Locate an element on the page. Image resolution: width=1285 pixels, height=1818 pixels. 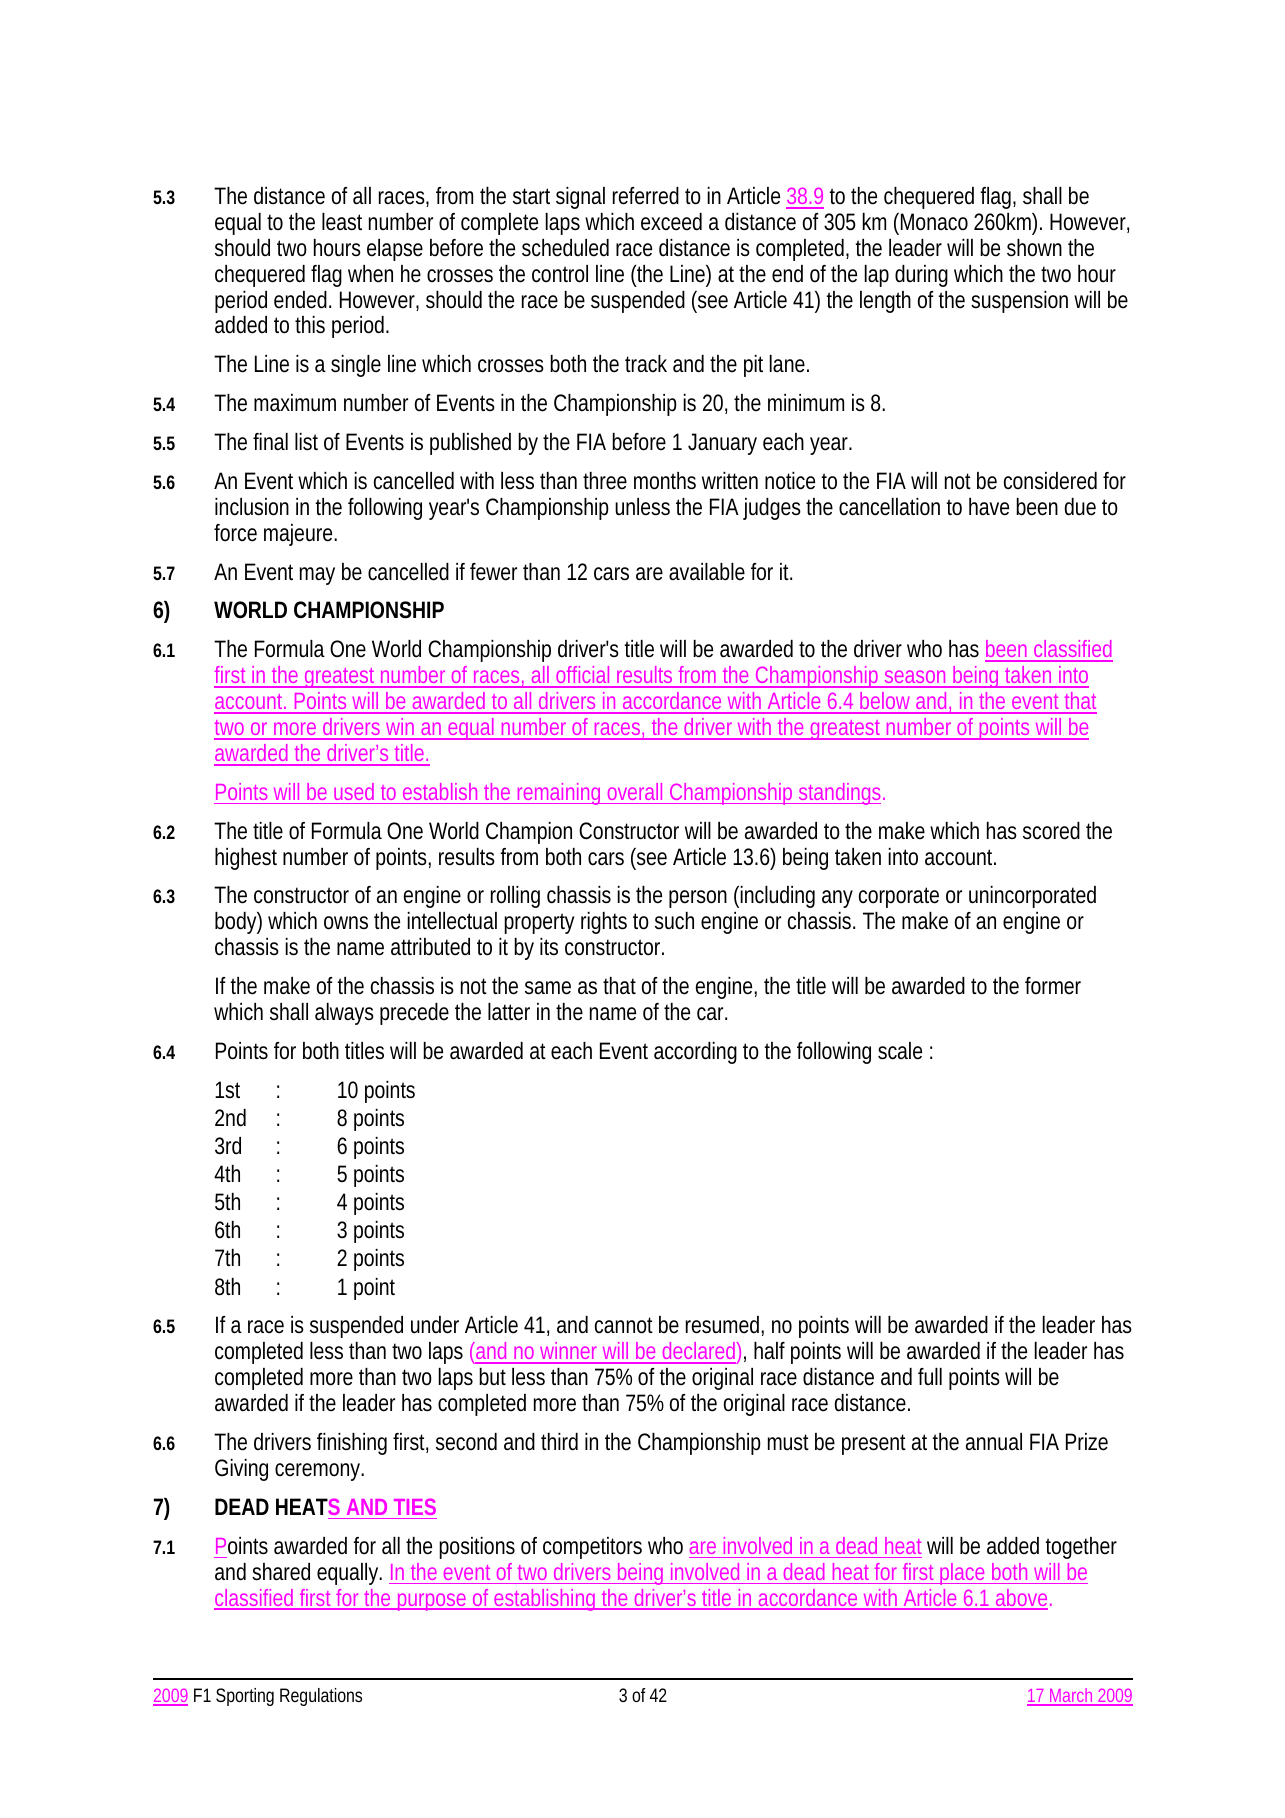
such is located at coordinates (674, 921).
